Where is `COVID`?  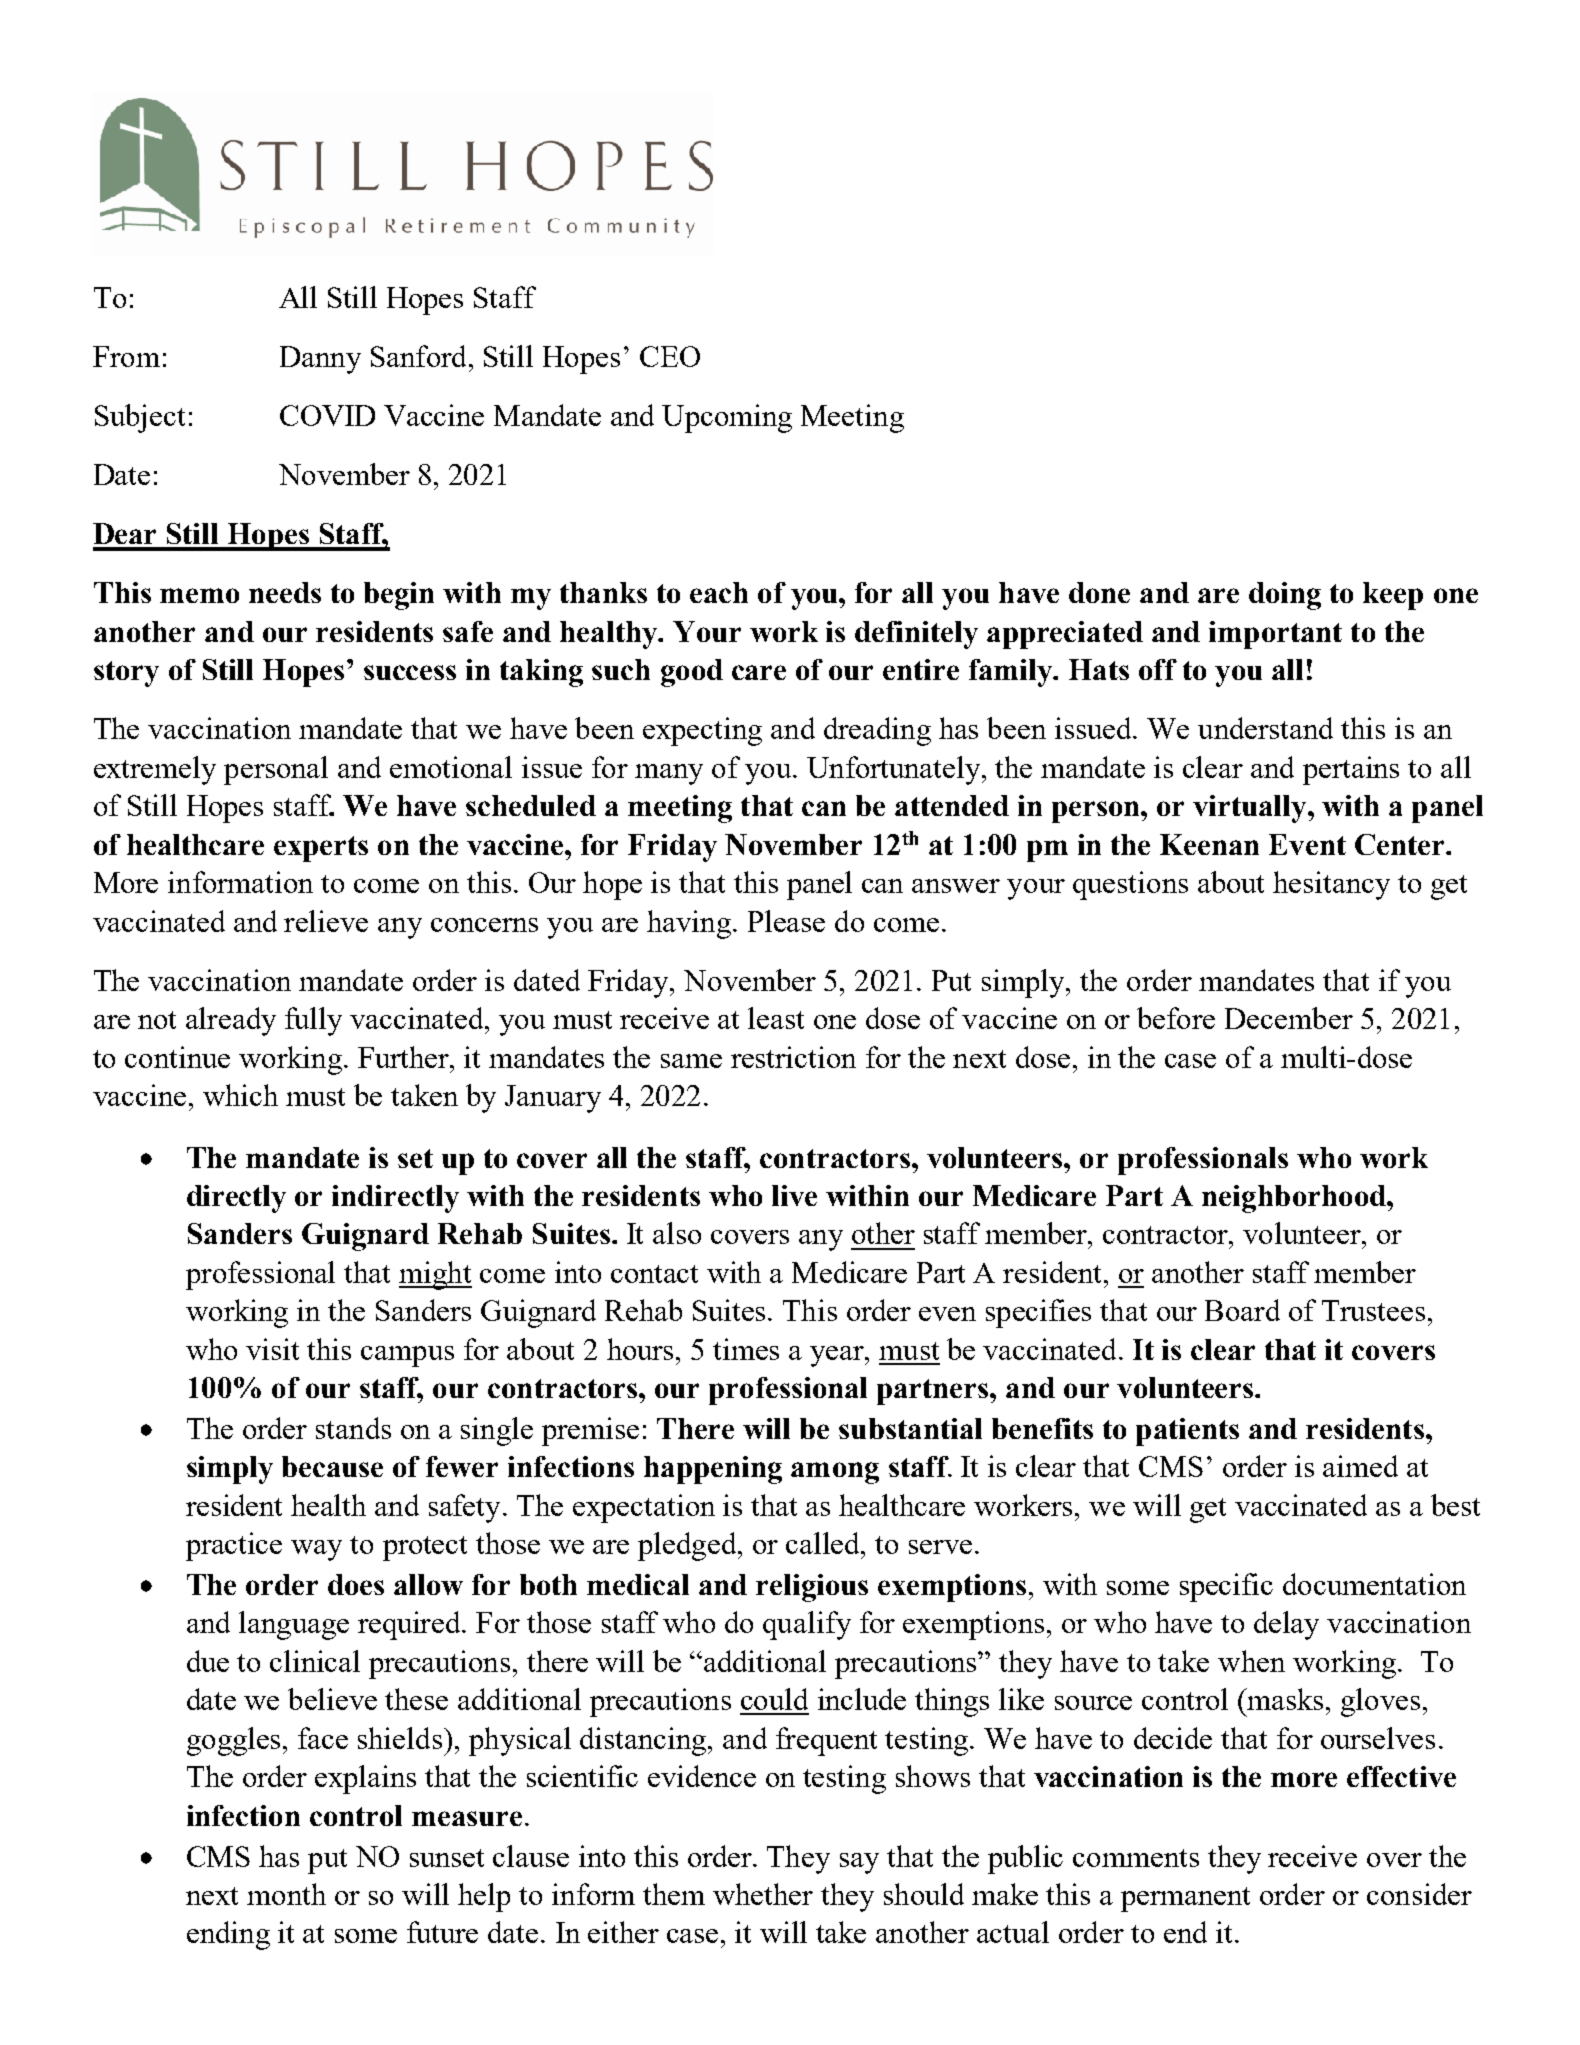
COVID is located at coordinates (327, 415).
